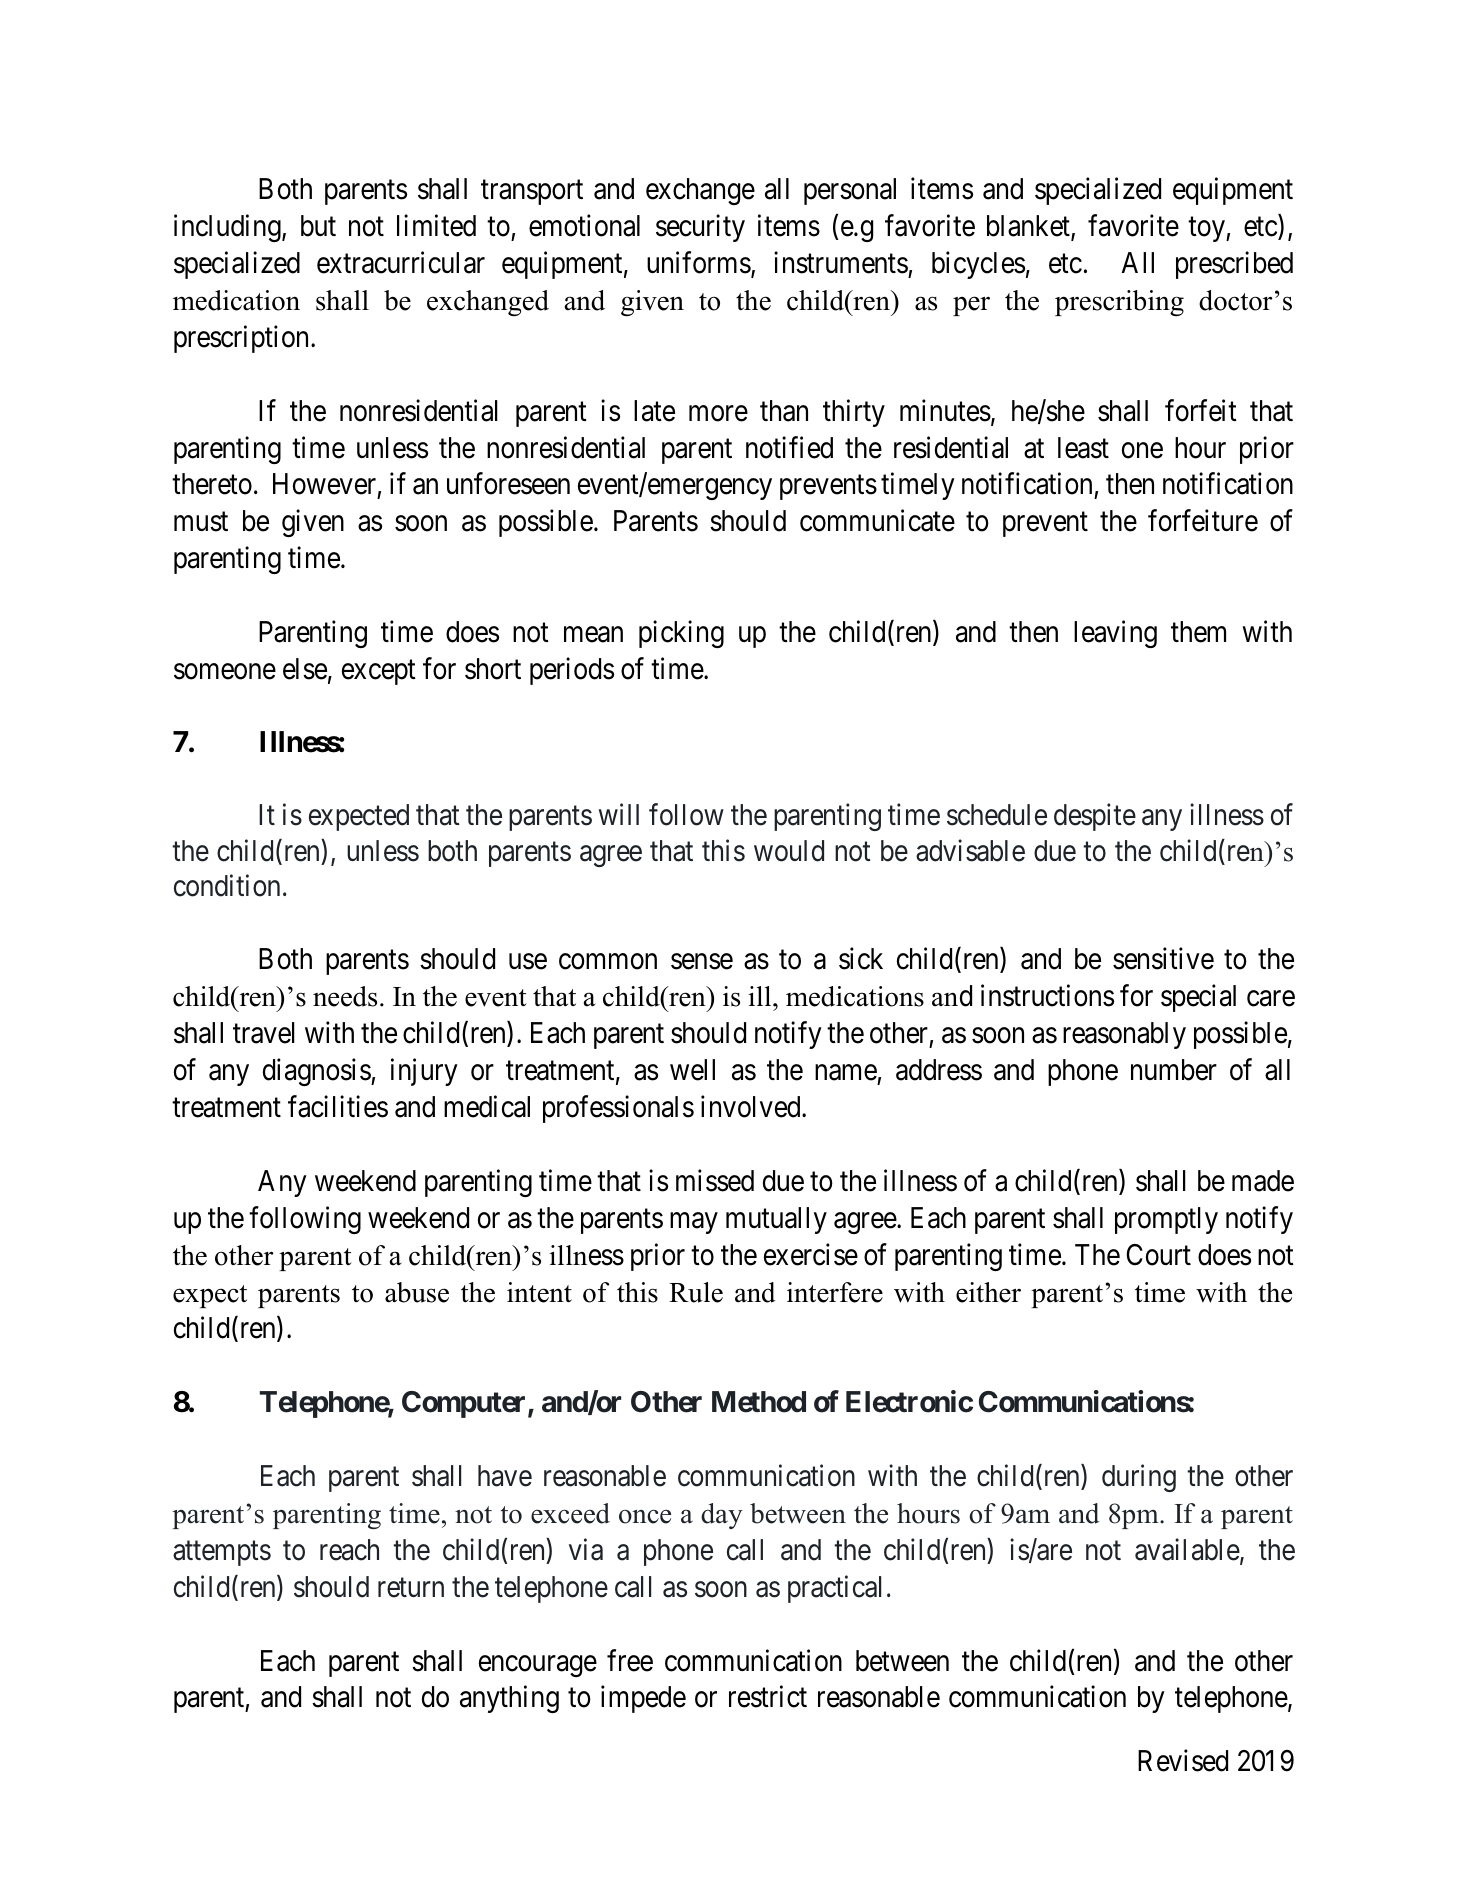 This screenshot has width=1466, height=1897. Describe the element at coordinates (702, 962) in the screenshot. I see `sense` at that location.
